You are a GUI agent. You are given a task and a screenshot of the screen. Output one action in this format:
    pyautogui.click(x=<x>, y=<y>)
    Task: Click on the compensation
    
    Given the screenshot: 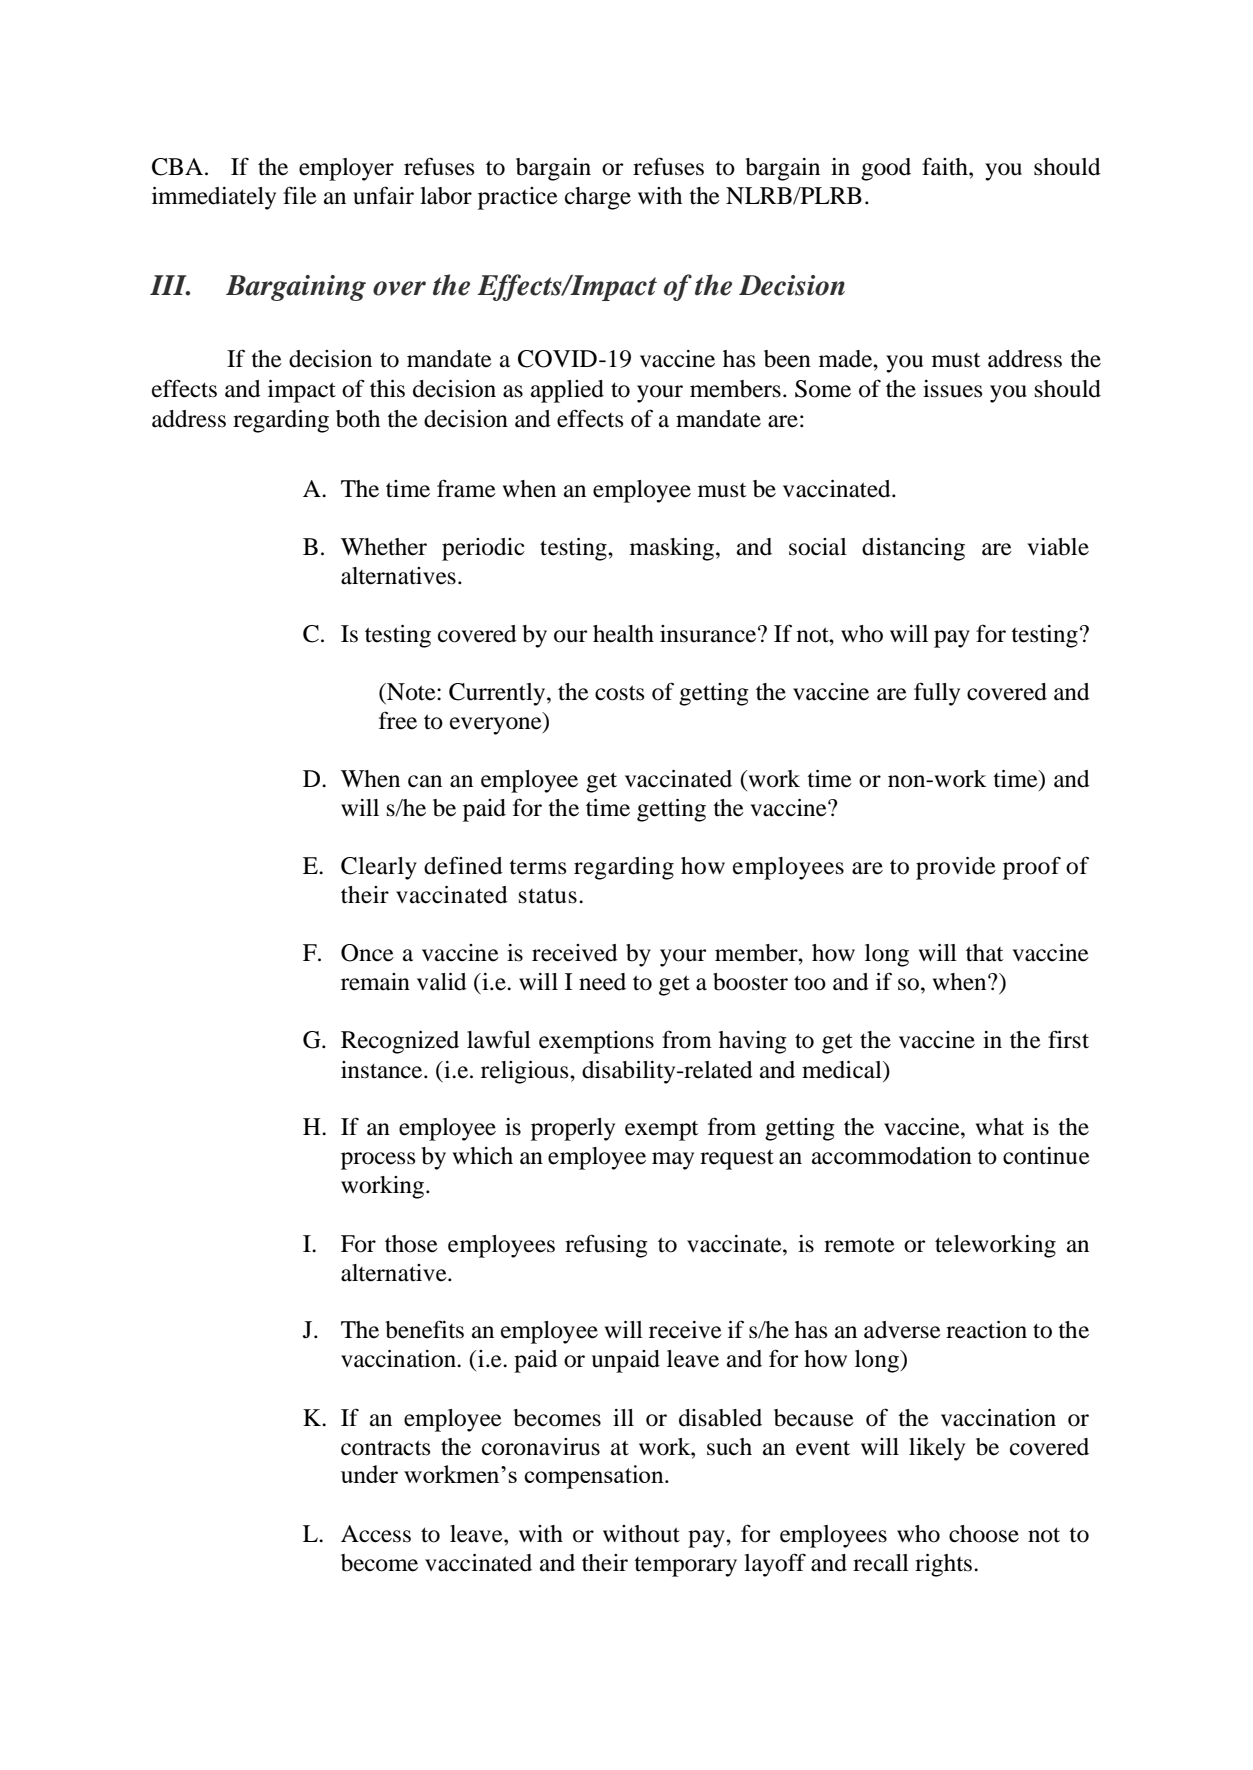 What is the action you would take?
    pyautogui.click(x=595, y=1477)
